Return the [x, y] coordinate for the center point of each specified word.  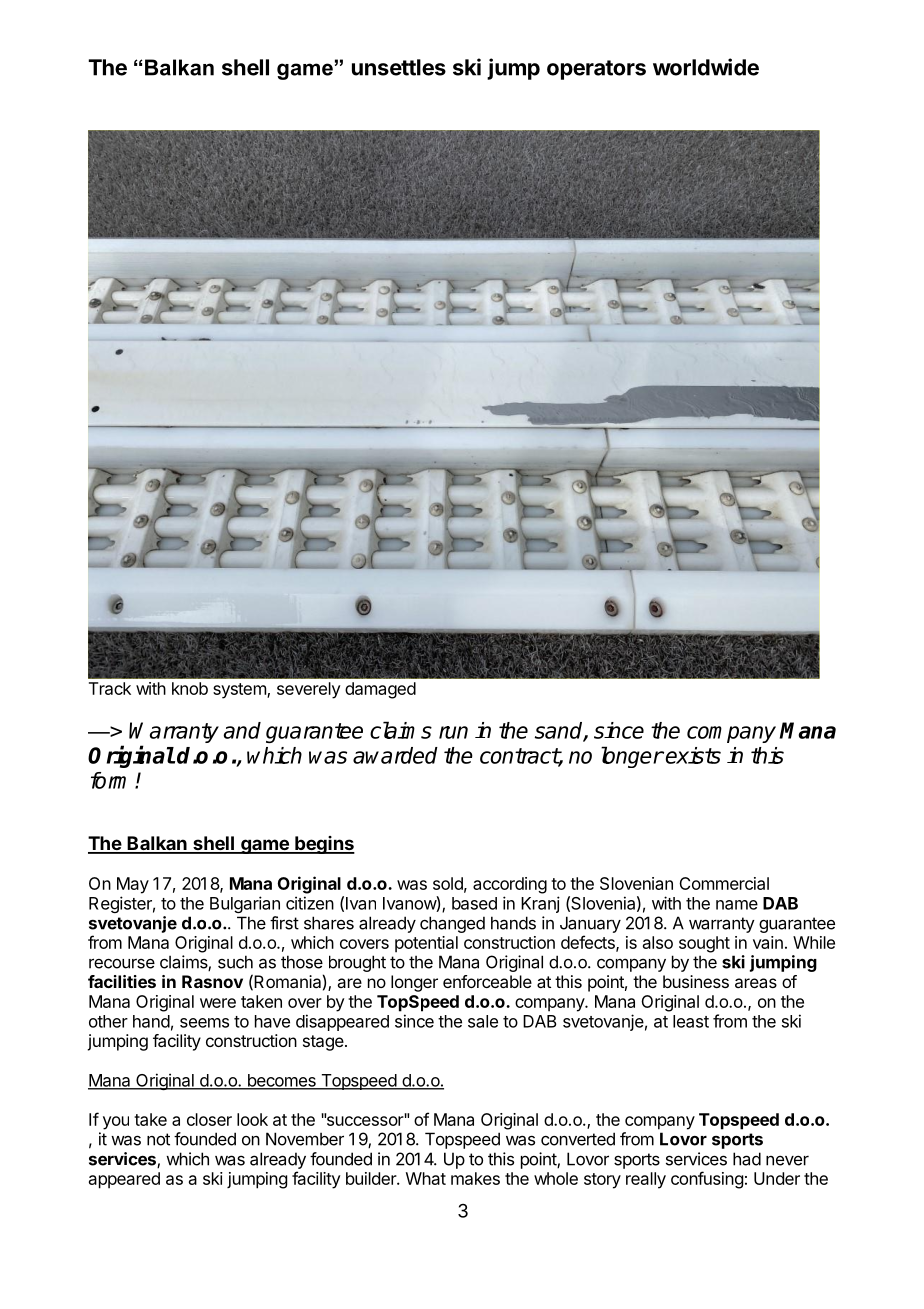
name [737, 905]
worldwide [706, 67]
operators [596, 70]
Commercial [724, 883]
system [240, 691]
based [474, 903]
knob [190, 688]
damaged [380, 690]
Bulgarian [245, 904]
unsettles [399, 67]
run [453, 732]
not [158, 1139]
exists [693, 755]
